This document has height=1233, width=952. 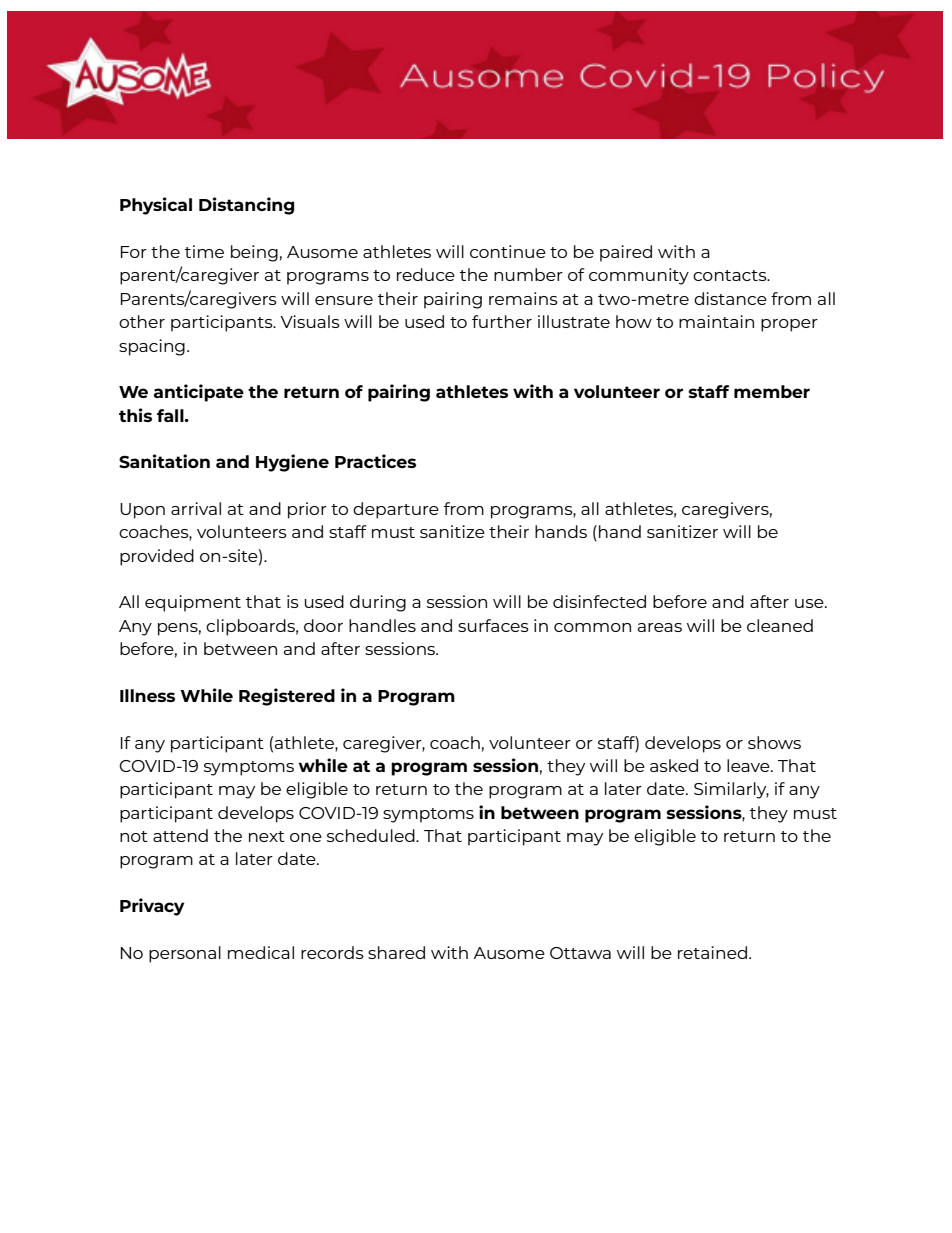 What do you see at coordinates (196, 508) in the document?
I see `arrival` at bounding box center [196, 508].
